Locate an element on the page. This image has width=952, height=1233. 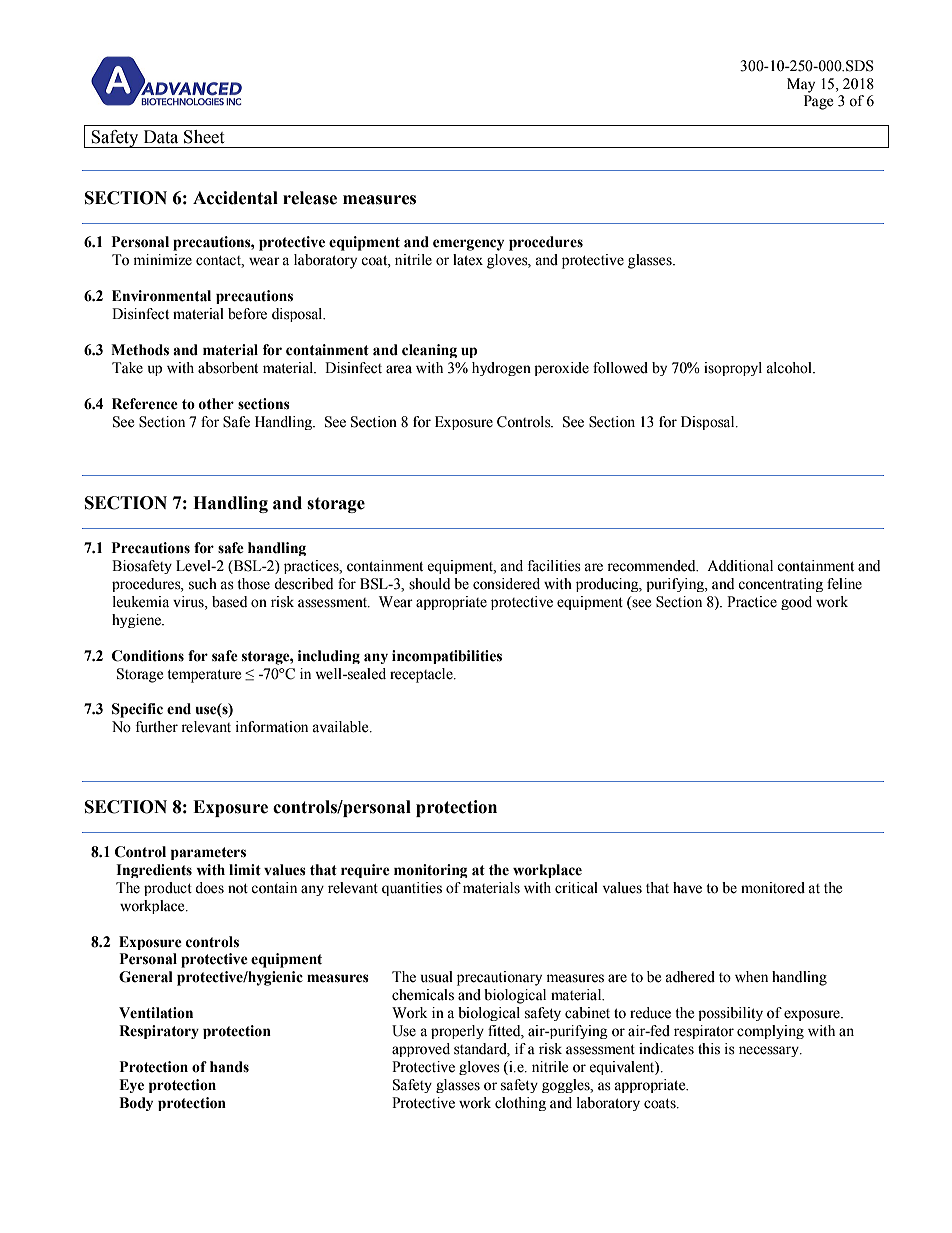
hands is located at coordinates (229, 1067).
